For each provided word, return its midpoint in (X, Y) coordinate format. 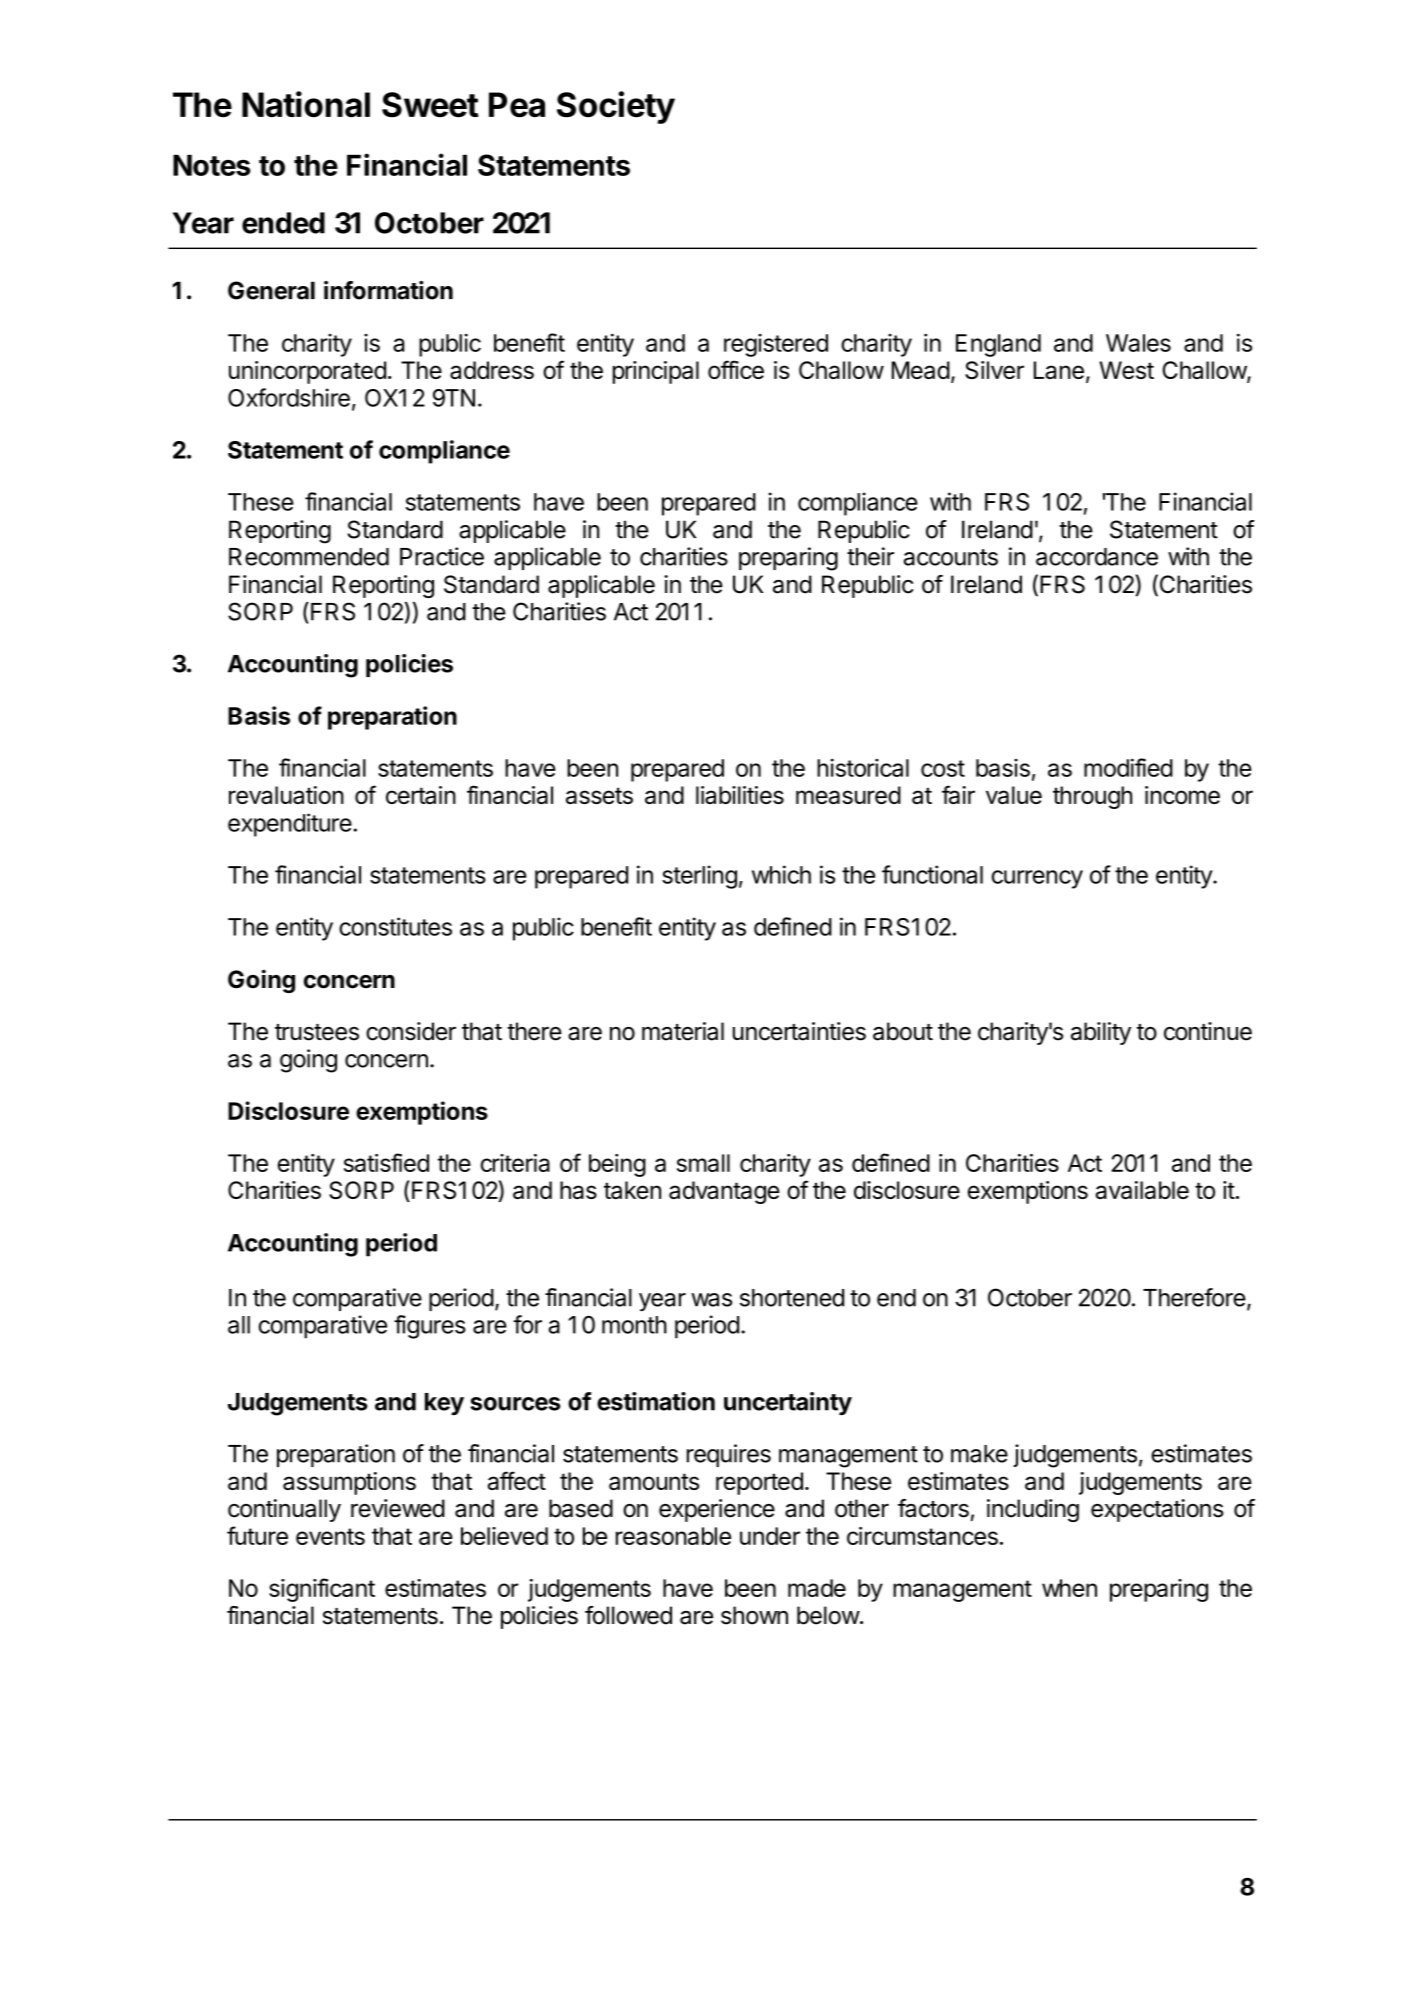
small (703, 1163)
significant (322, 1590)
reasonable (673, 1536)
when (1069, 1588)
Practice (442, 556)
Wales (1138, 343)
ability (1101, 1033)
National (306, 104)
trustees (317, 1032)
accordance (1097, 557)
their (870, 556)
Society (616, 107)
